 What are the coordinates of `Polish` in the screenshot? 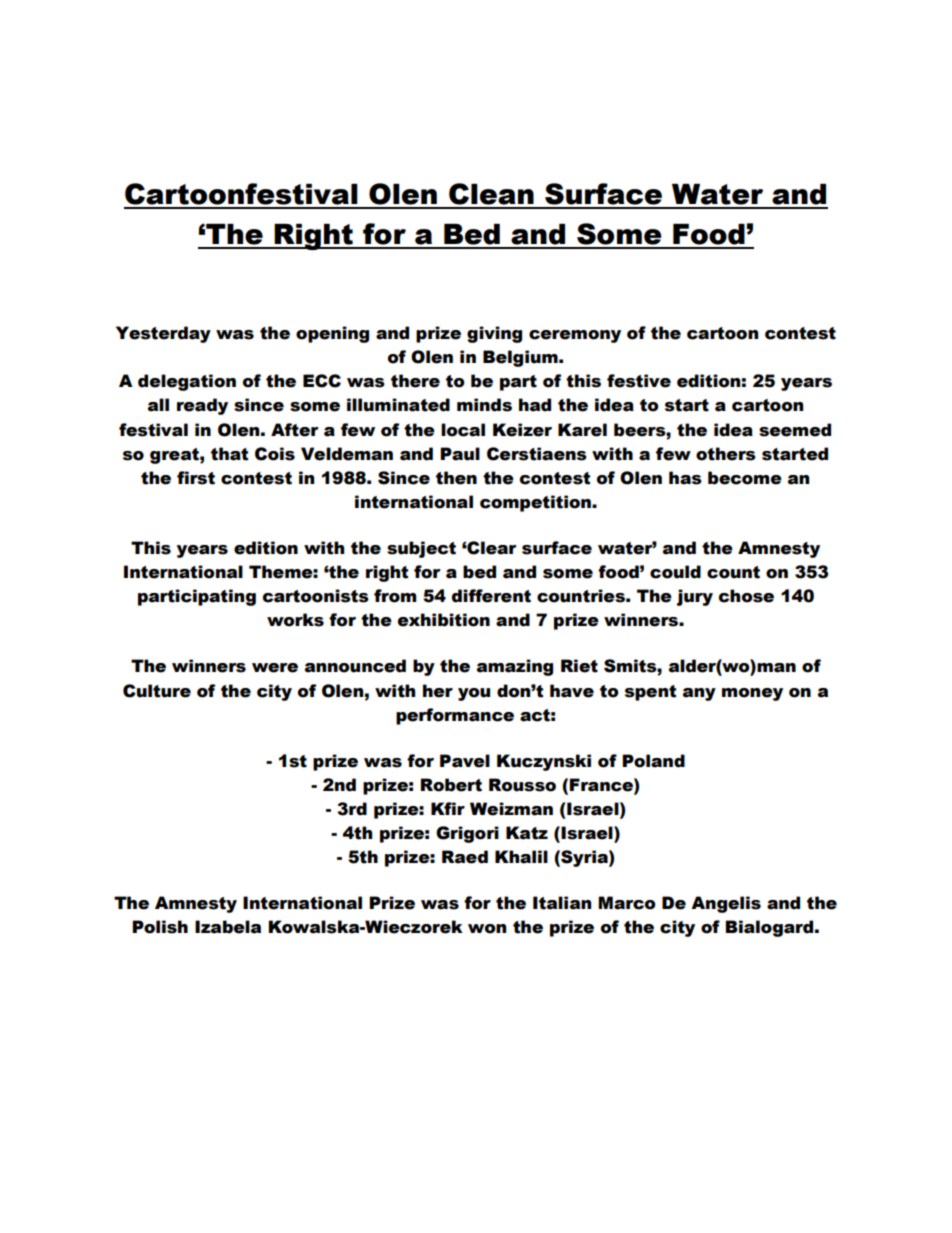 It's located at (160, 927).
